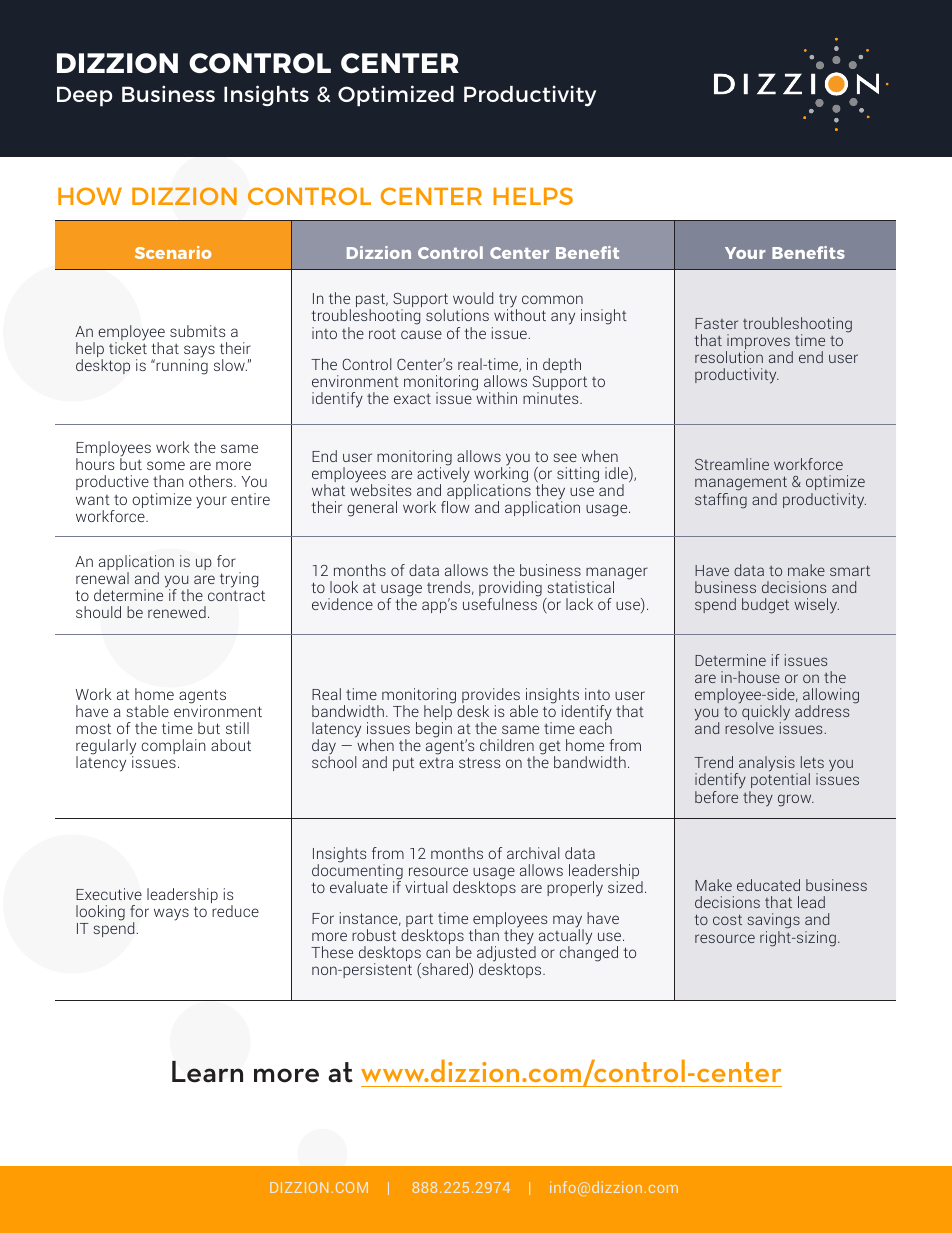 Image resolution: width=952 pixels, height=1233 pixels. What do you see at coordinates (510, 590) in the document?
I see `providing` at bounding box center [510, 590].
